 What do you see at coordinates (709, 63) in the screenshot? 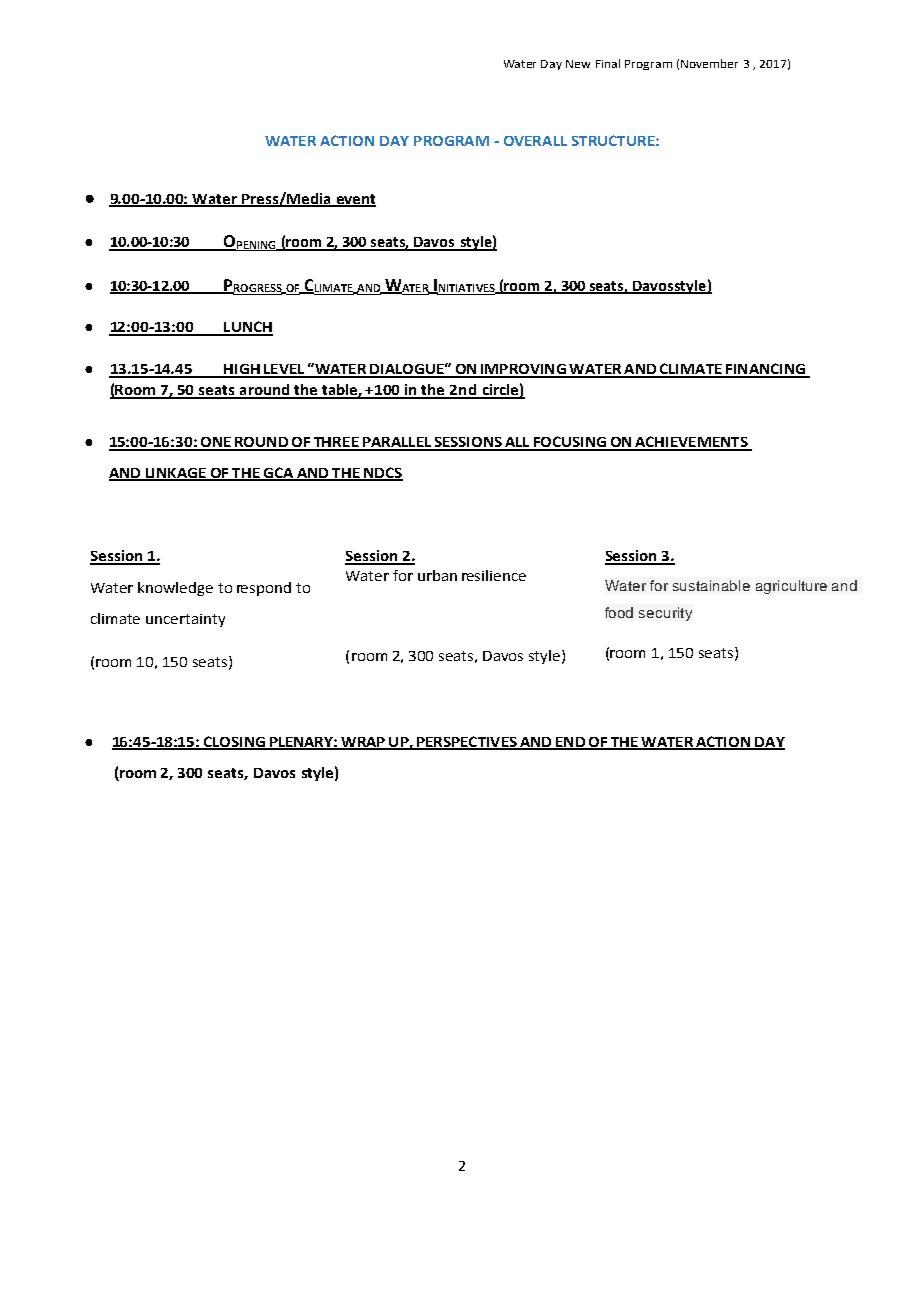
I see `November` at bounding box center [709, 63].
